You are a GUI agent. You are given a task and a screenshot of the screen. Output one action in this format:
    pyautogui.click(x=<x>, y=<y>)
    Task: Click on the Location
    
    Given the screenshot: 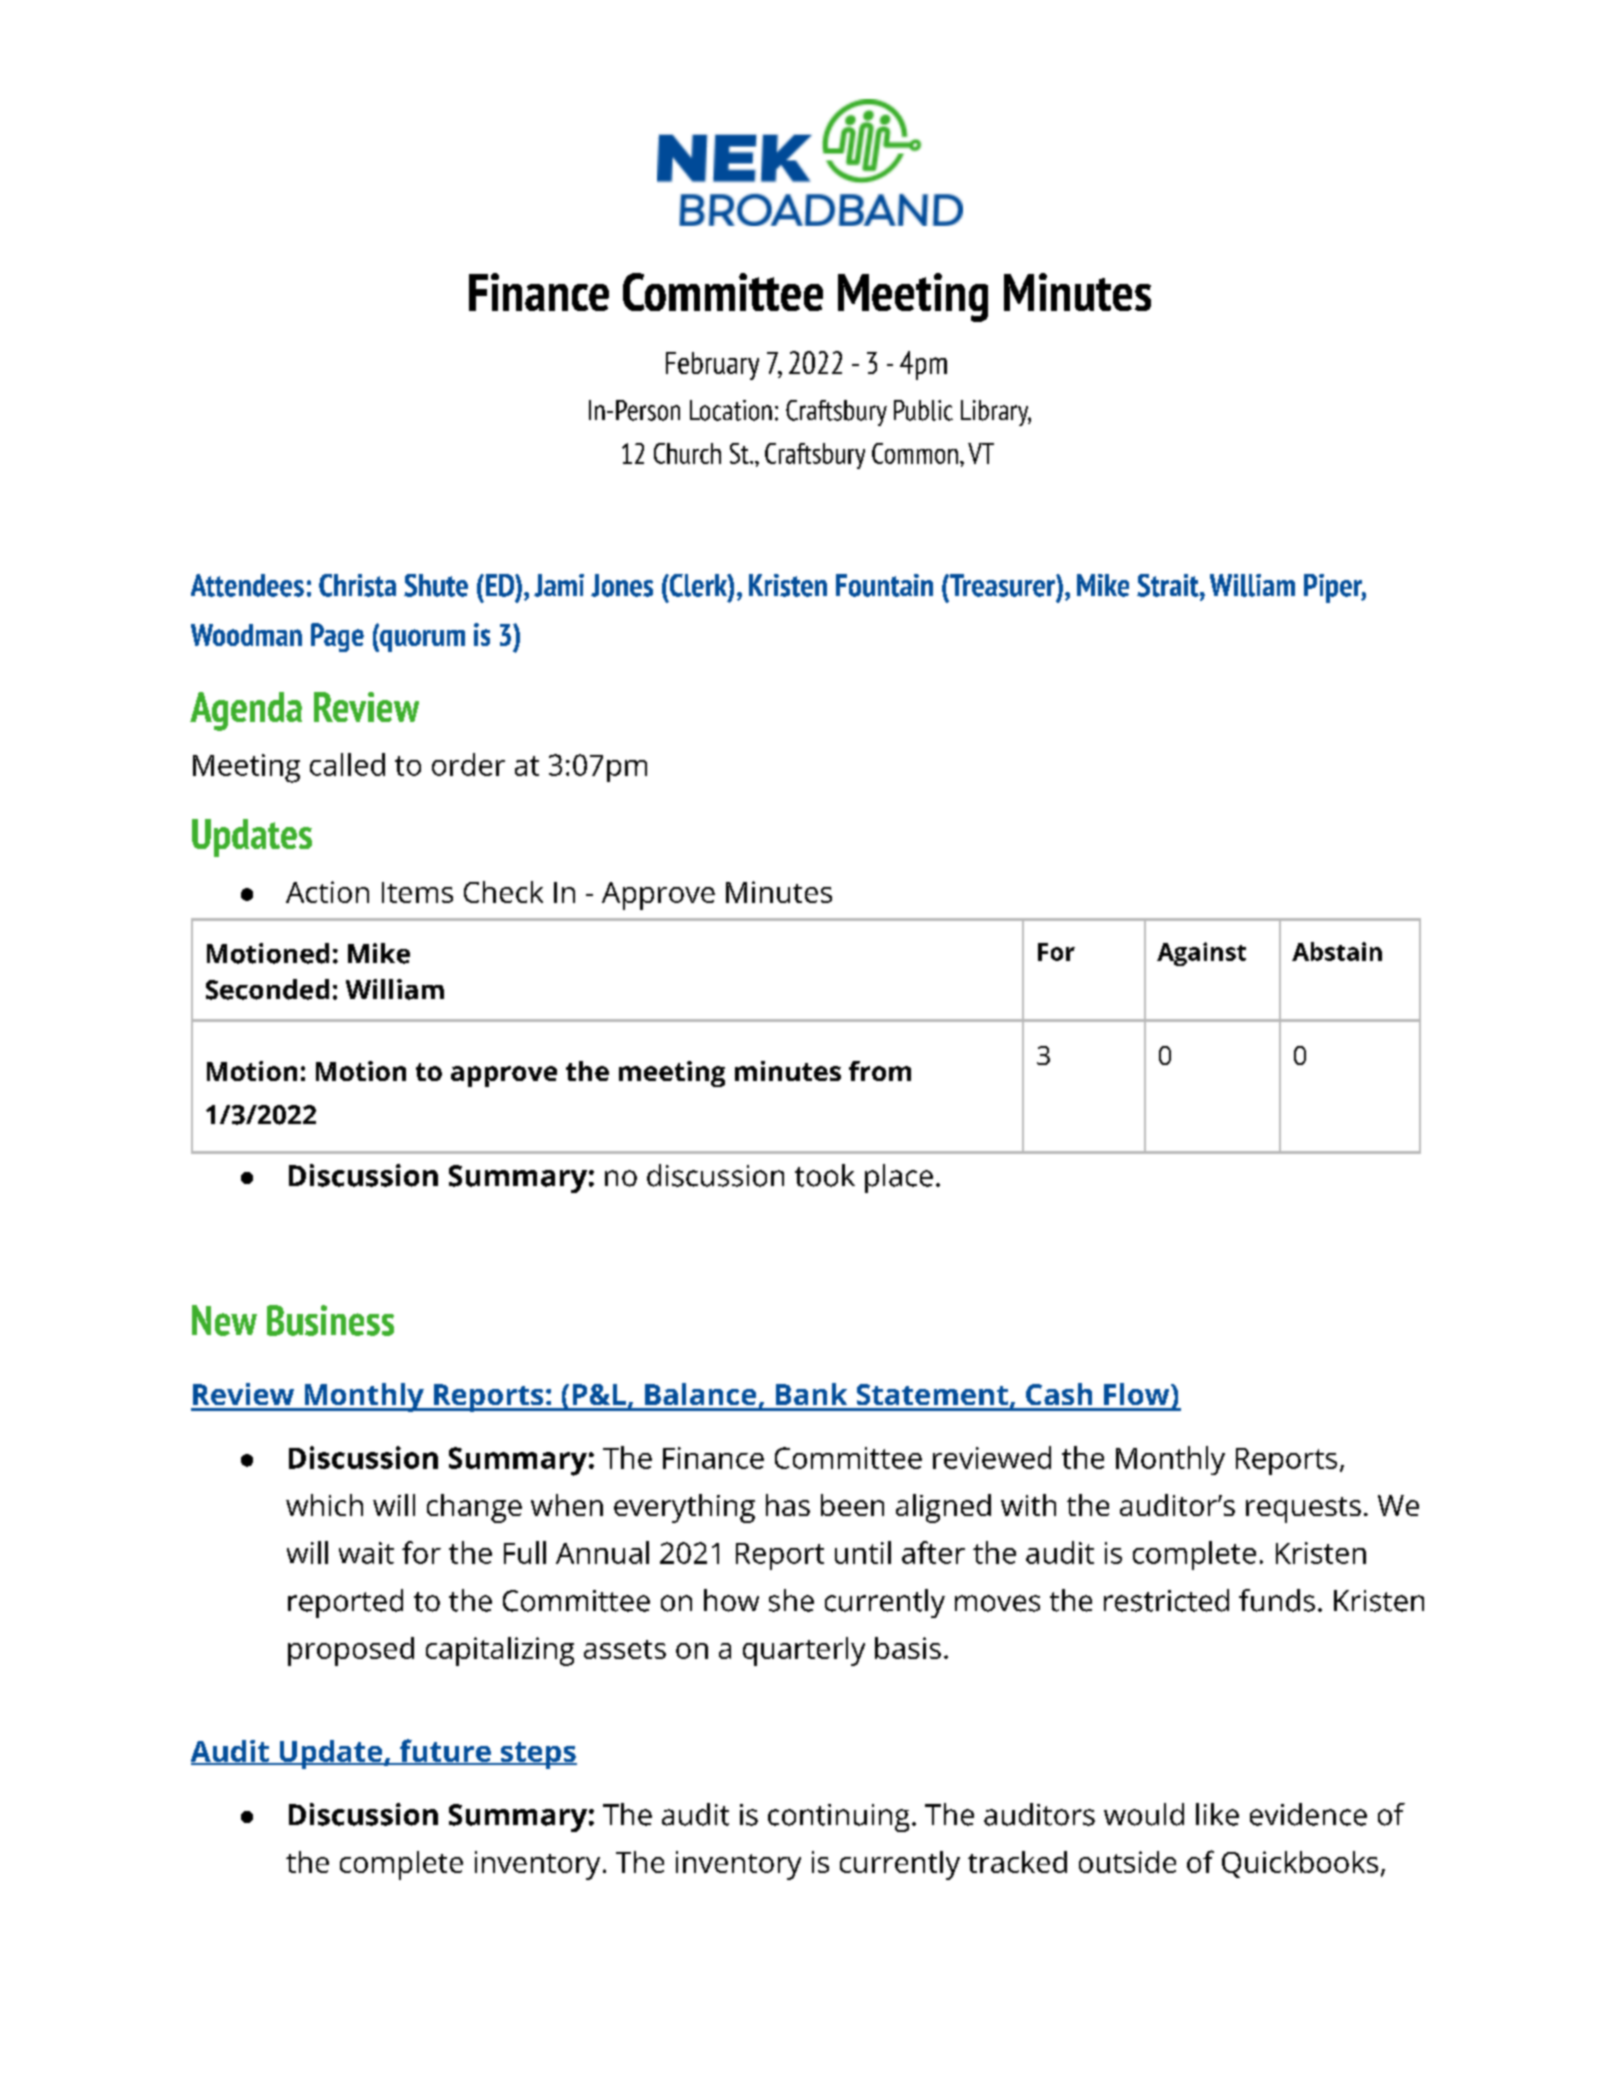 What is the action you would take?
    pyautogui.click(x=731, y=410)
